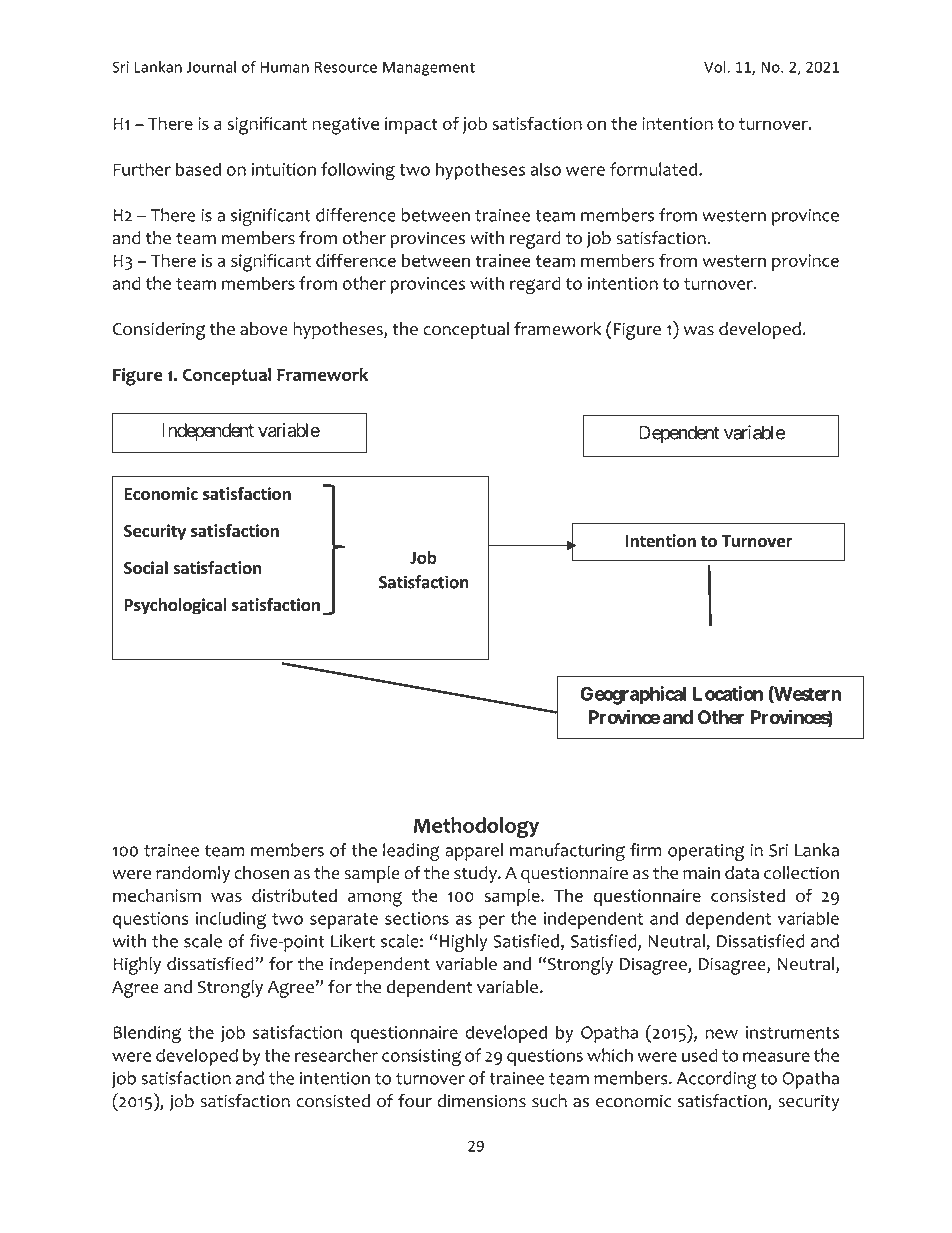 The height and width of the screenshot is (1233, 952). I want to click on Journal, so click(211, 67).
